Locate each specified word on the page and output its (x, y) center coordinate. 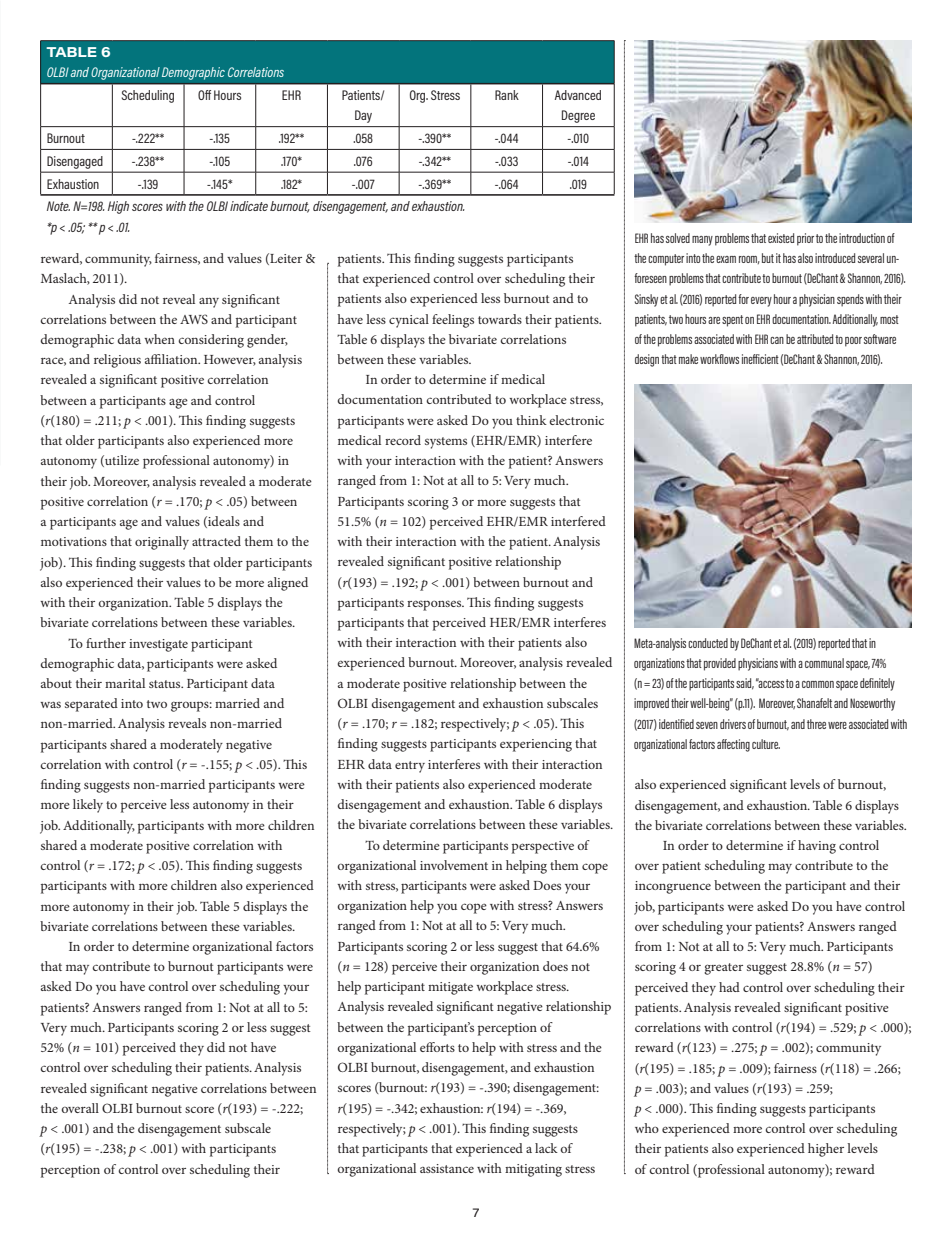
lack (546, 1148)
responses (435, 605)
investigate (158, 645)
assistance (447, 1168)
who (647, 1128)
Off (204, 95)
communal (824, 663)
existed (781, 238)
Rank (507, 95)
